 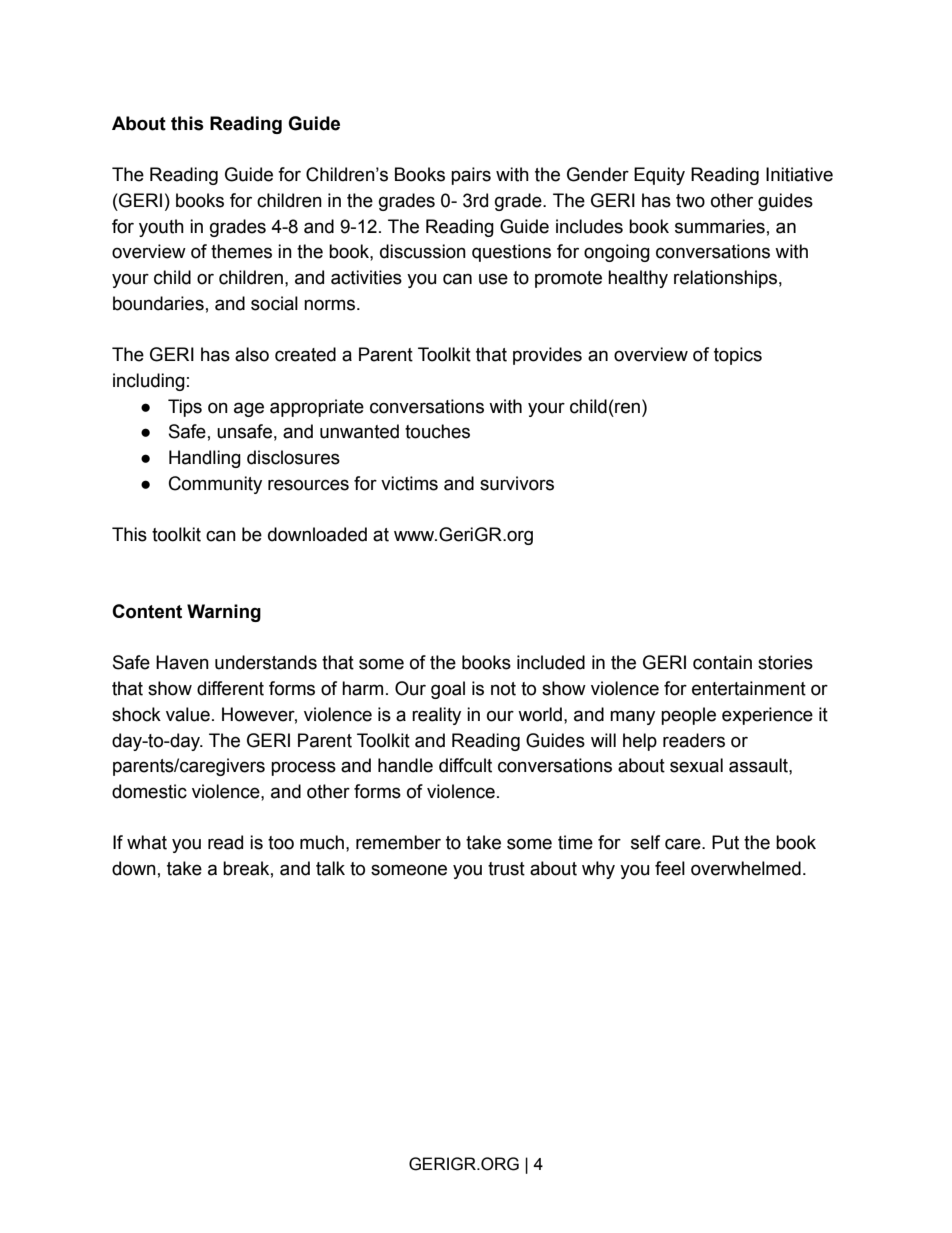 What do you see at coordinates (506, 869) in the image?
I see `trust` at bounding box center [506, 869].
